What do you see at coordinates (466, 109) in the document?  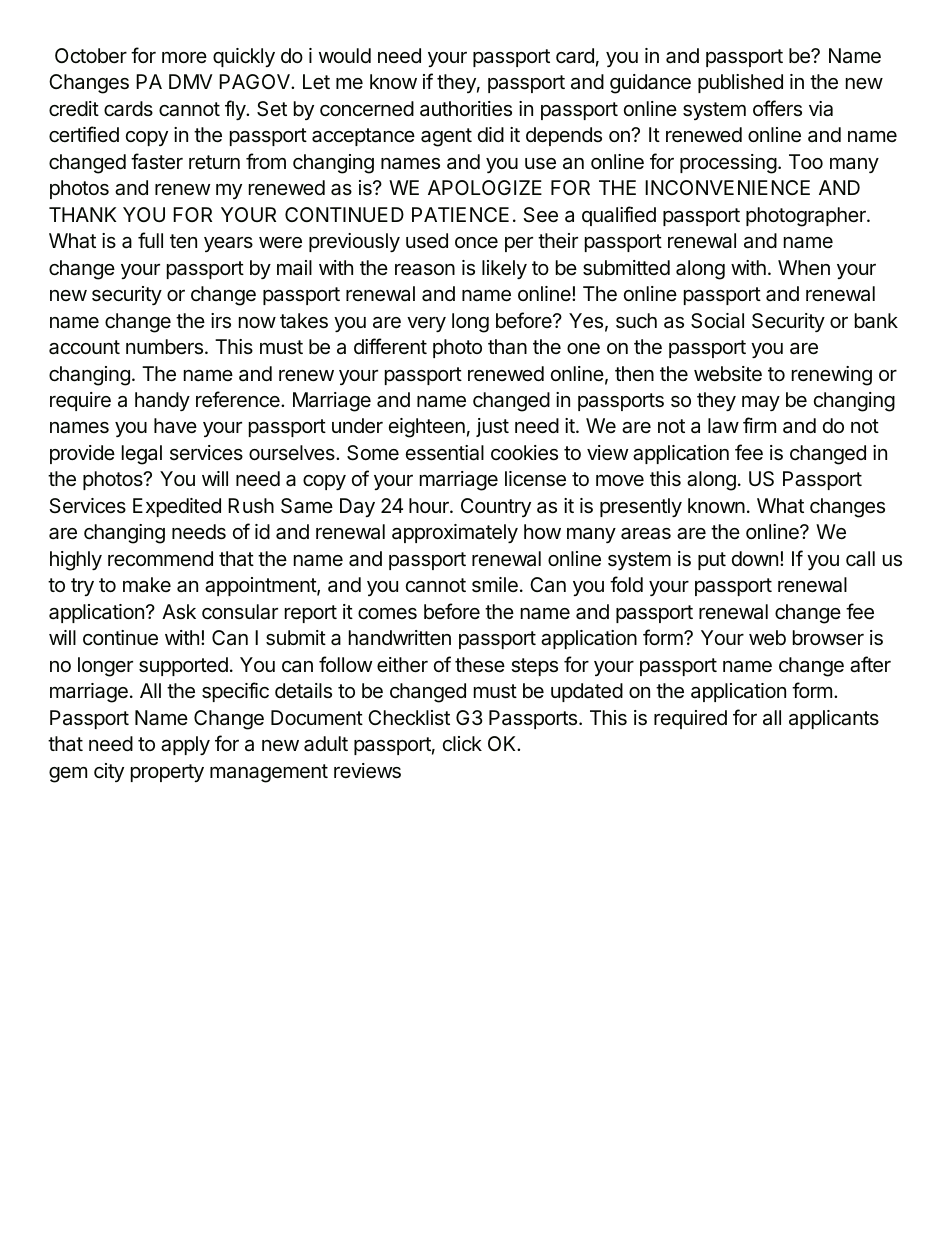 I see `authorities` at bounding box center [466, 109].
